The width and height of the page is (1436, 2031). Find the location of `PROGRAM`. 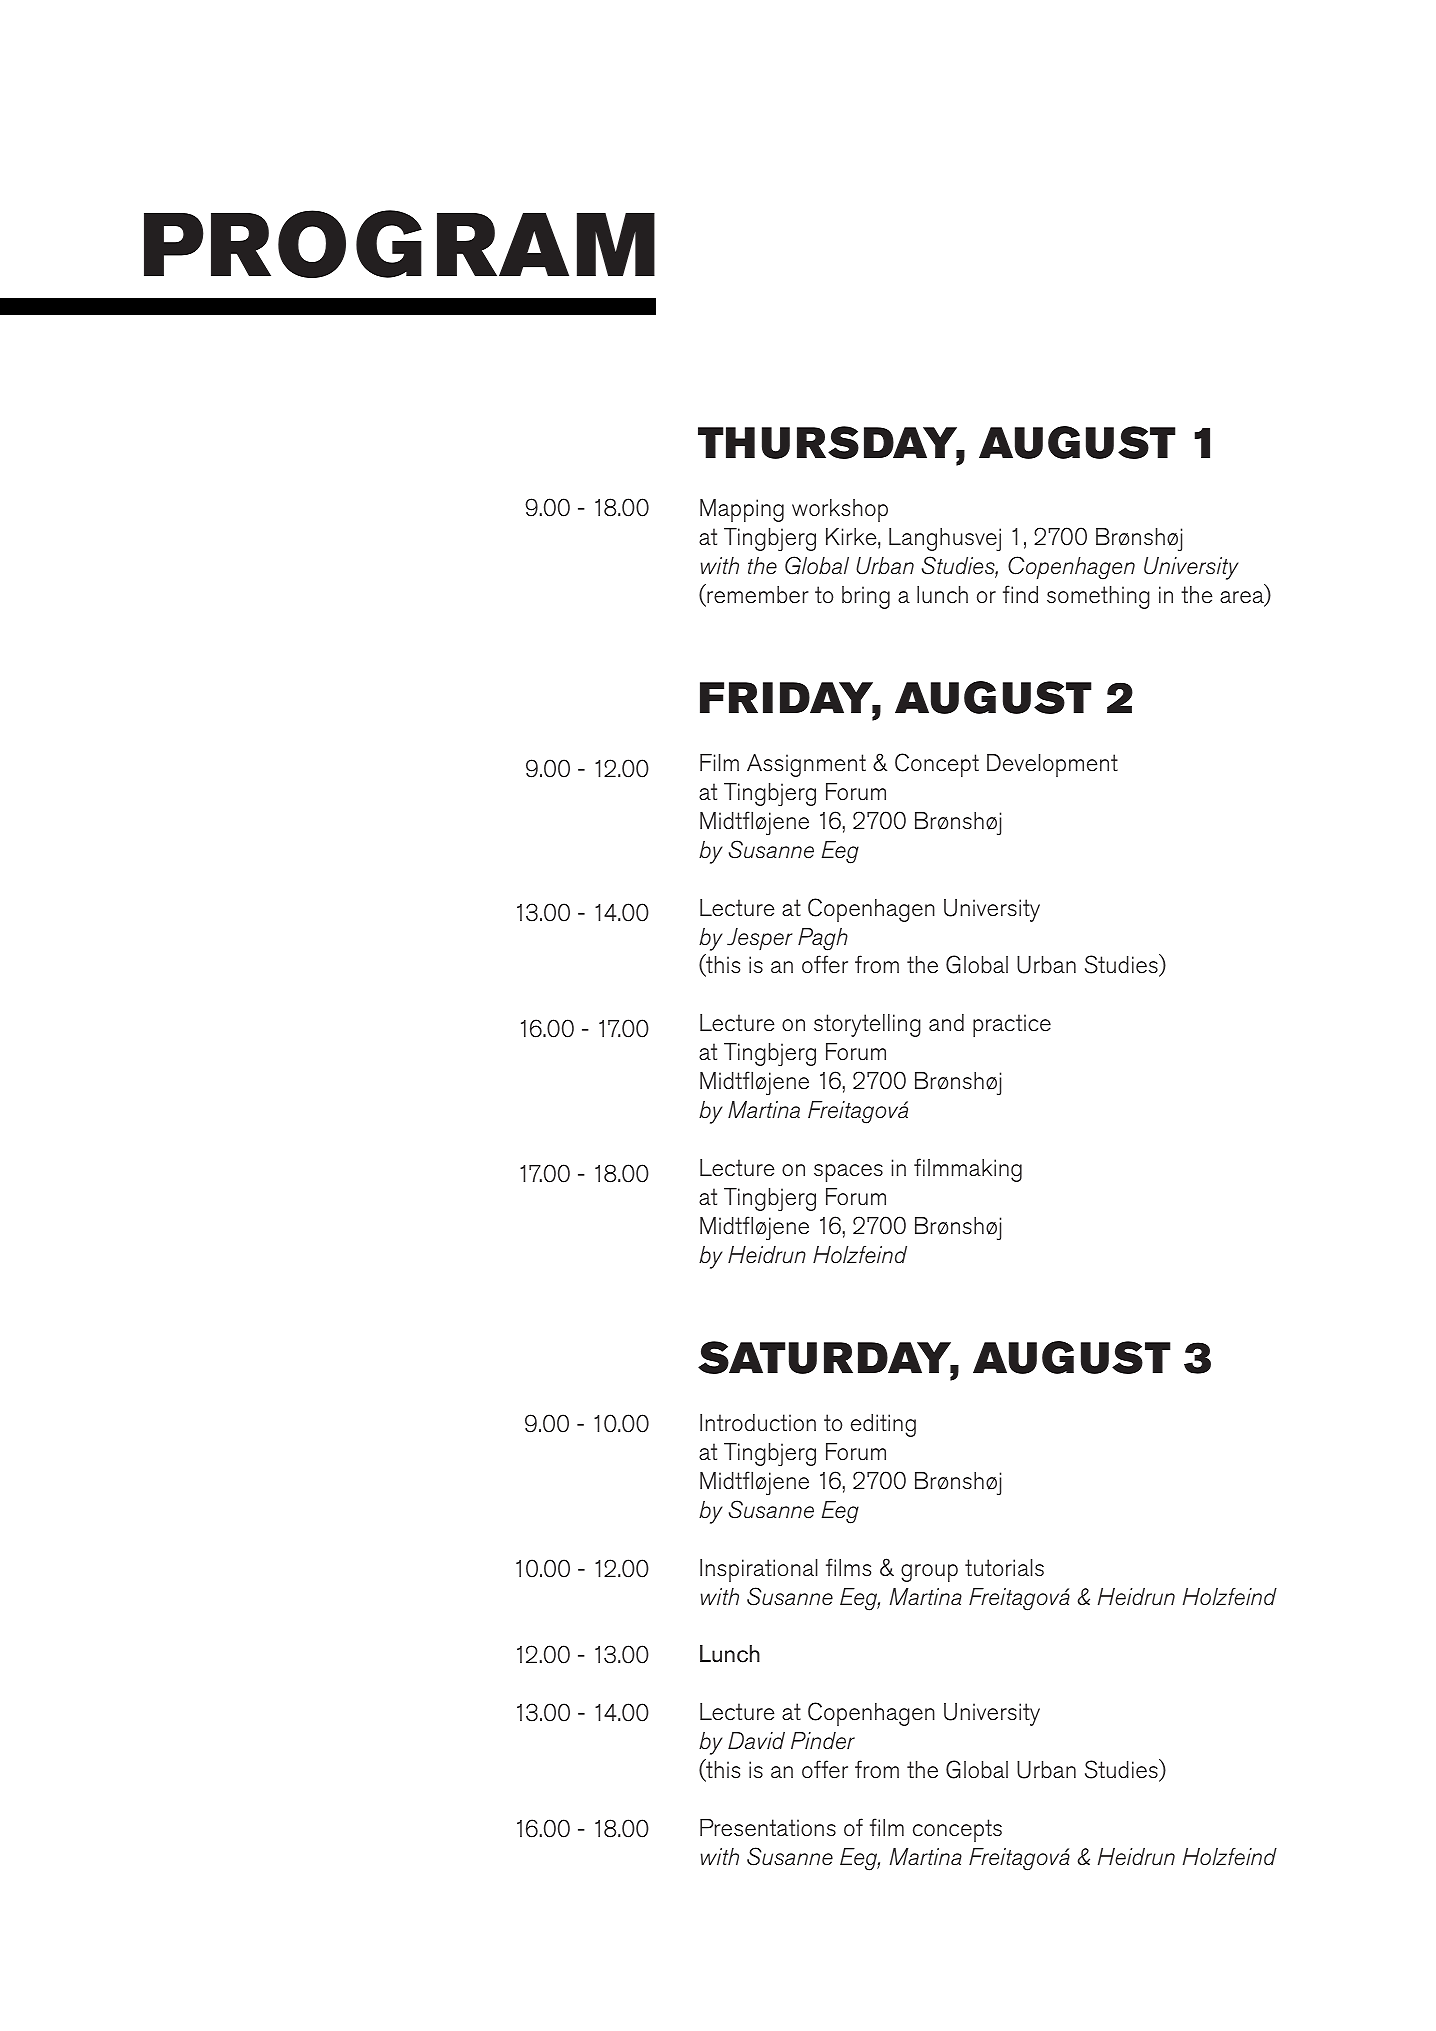

PROGRAM is located at coordinates (399, 244).
